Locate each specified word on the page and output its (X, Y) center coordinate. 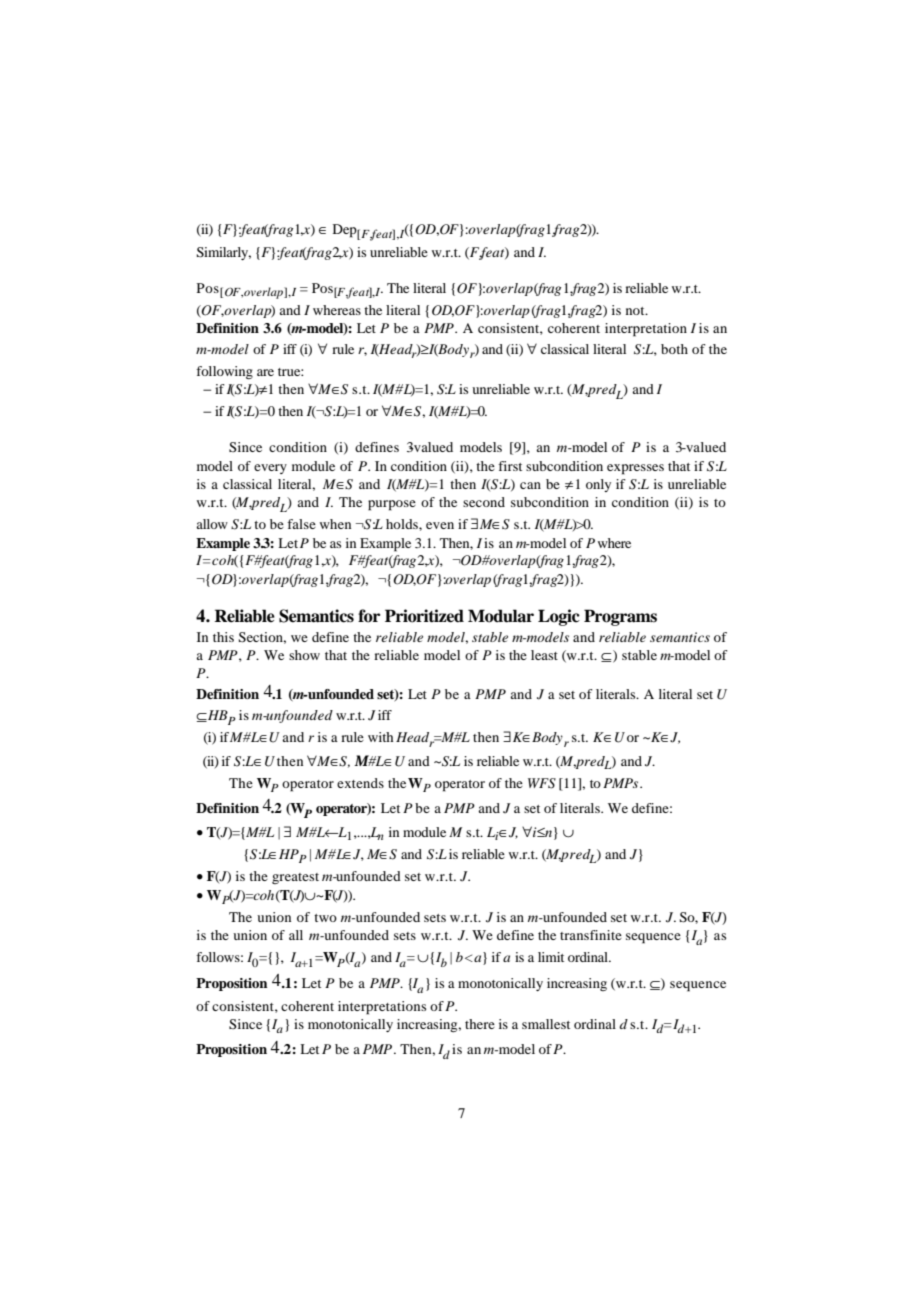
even (440, 525)
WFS (542, 783)
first (510, 466)
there (480, 1024)
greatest (295, 878)
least (544, 655)
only (598, 485)
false (301, 524)
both (674, 349)
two (325, 918)
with (380, 737)
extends (360, 783)
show (304, 655)
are (265, 372)
